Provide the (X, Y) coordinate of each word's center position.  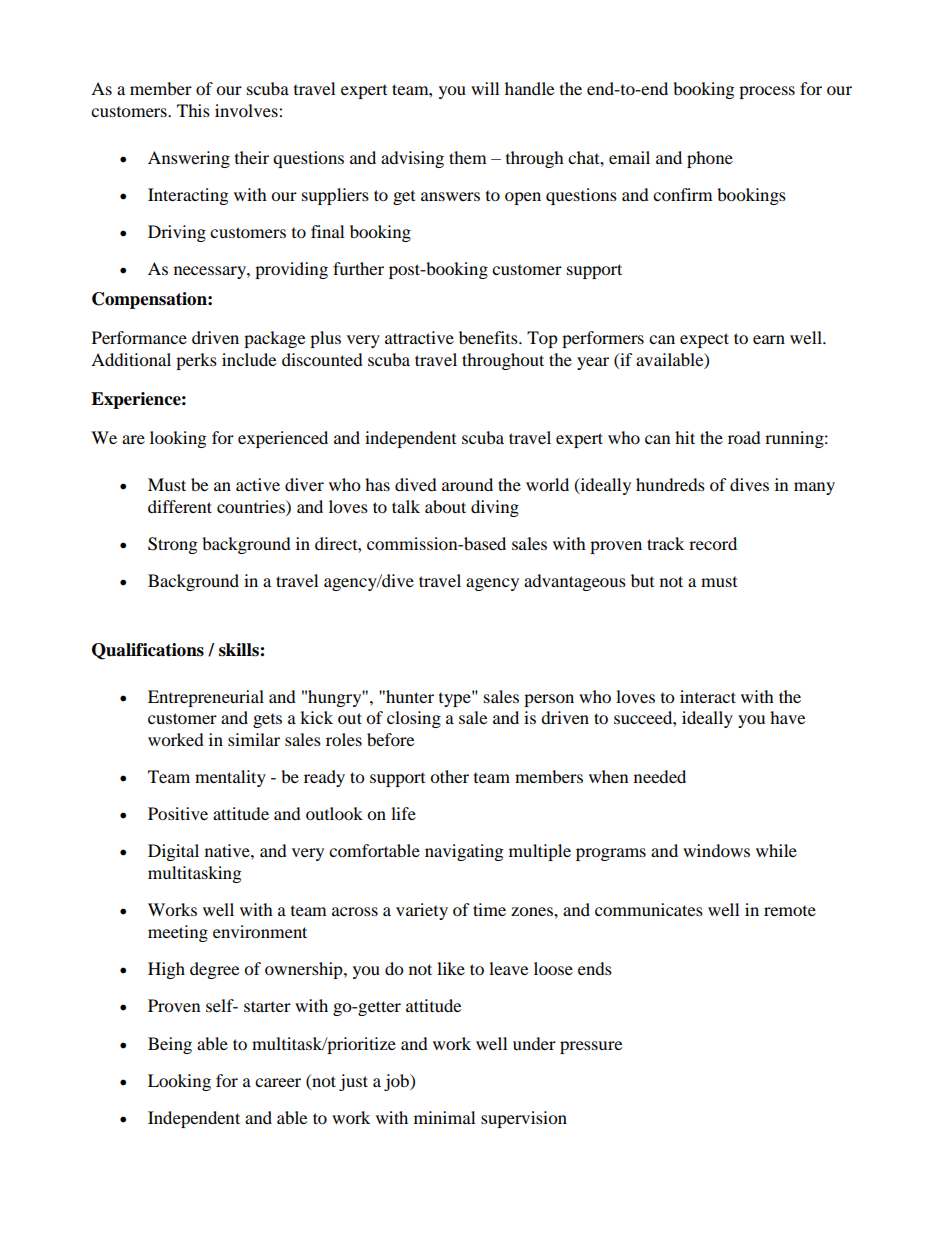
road (744, 437)
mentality (230, 778)
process (767, 92)
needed (660, 776)
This (193, 110)
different (180, 506)
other (449, 776)
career (278, 1082)
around (467, 484)
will (485, 88)
